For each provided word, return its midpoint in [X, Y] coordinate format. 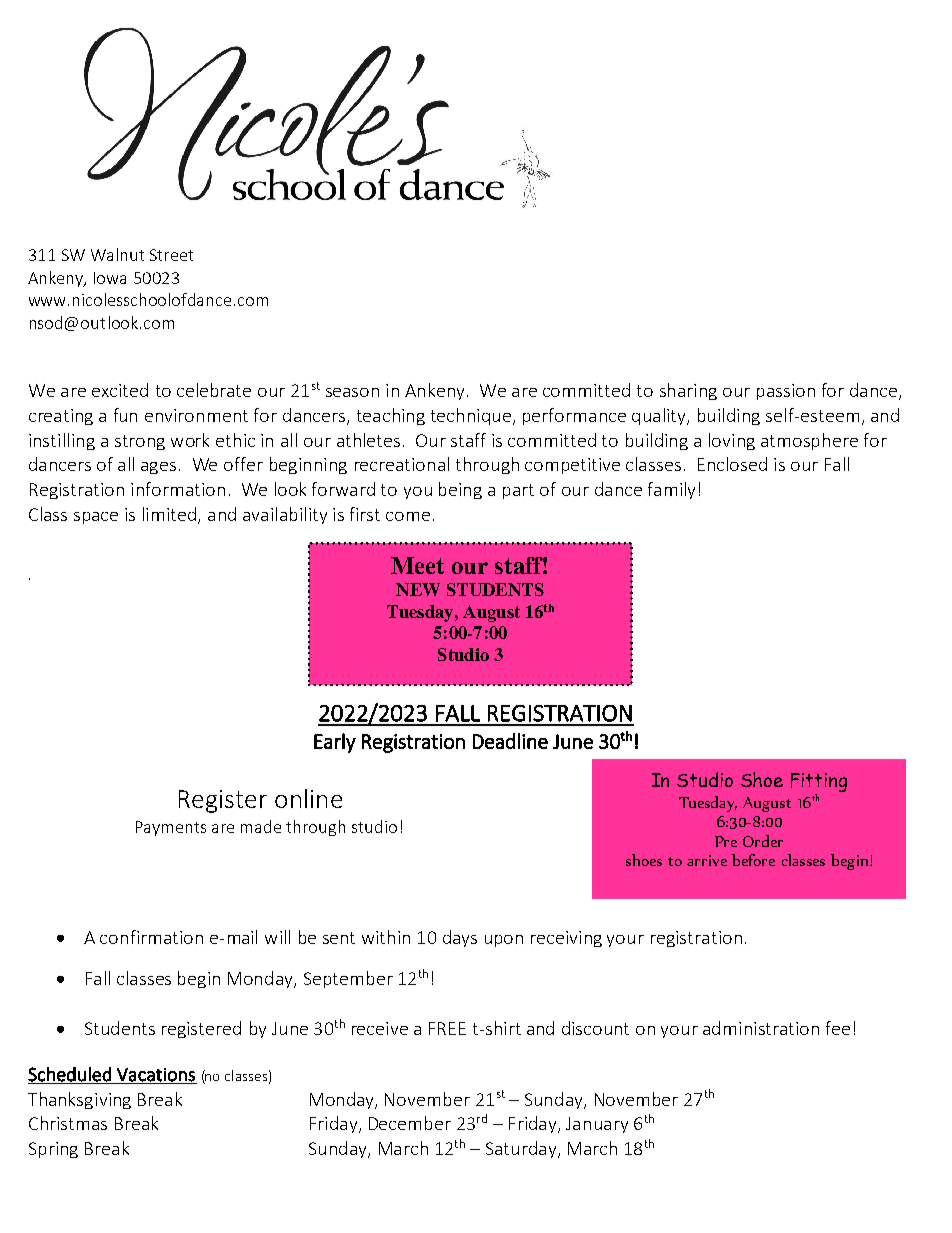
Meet [417, 565]
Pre [726, 841]
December [410, 1123]
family [671, 490]
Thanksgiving [79, 1100]
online [308, 798]
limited [169, 514]
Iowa [110, 278]
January [597, 1125]
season [352, 392]
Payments [171, 828]
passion [786, 392]
